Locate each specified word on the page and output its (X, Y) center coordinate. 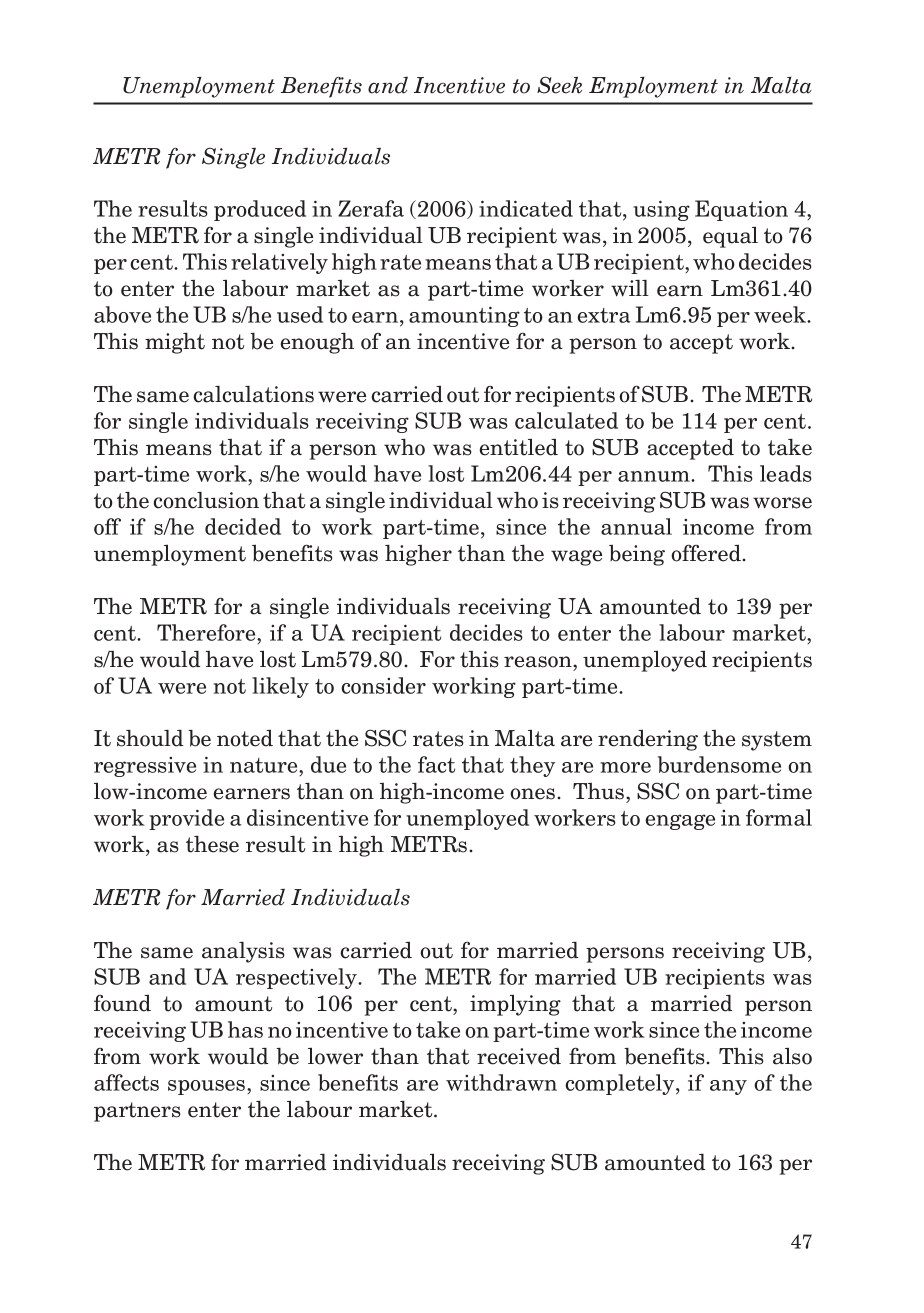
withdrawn (501, 1082)
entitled (519, 447)
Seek (559, 85)
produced (260, 210)
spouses (208, 1087)
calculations (253, 394)
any (728, 1087)
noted (245, 738)
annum (655, 476)
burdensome (719, 764)
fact (436, 764)
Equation (741, 210)
